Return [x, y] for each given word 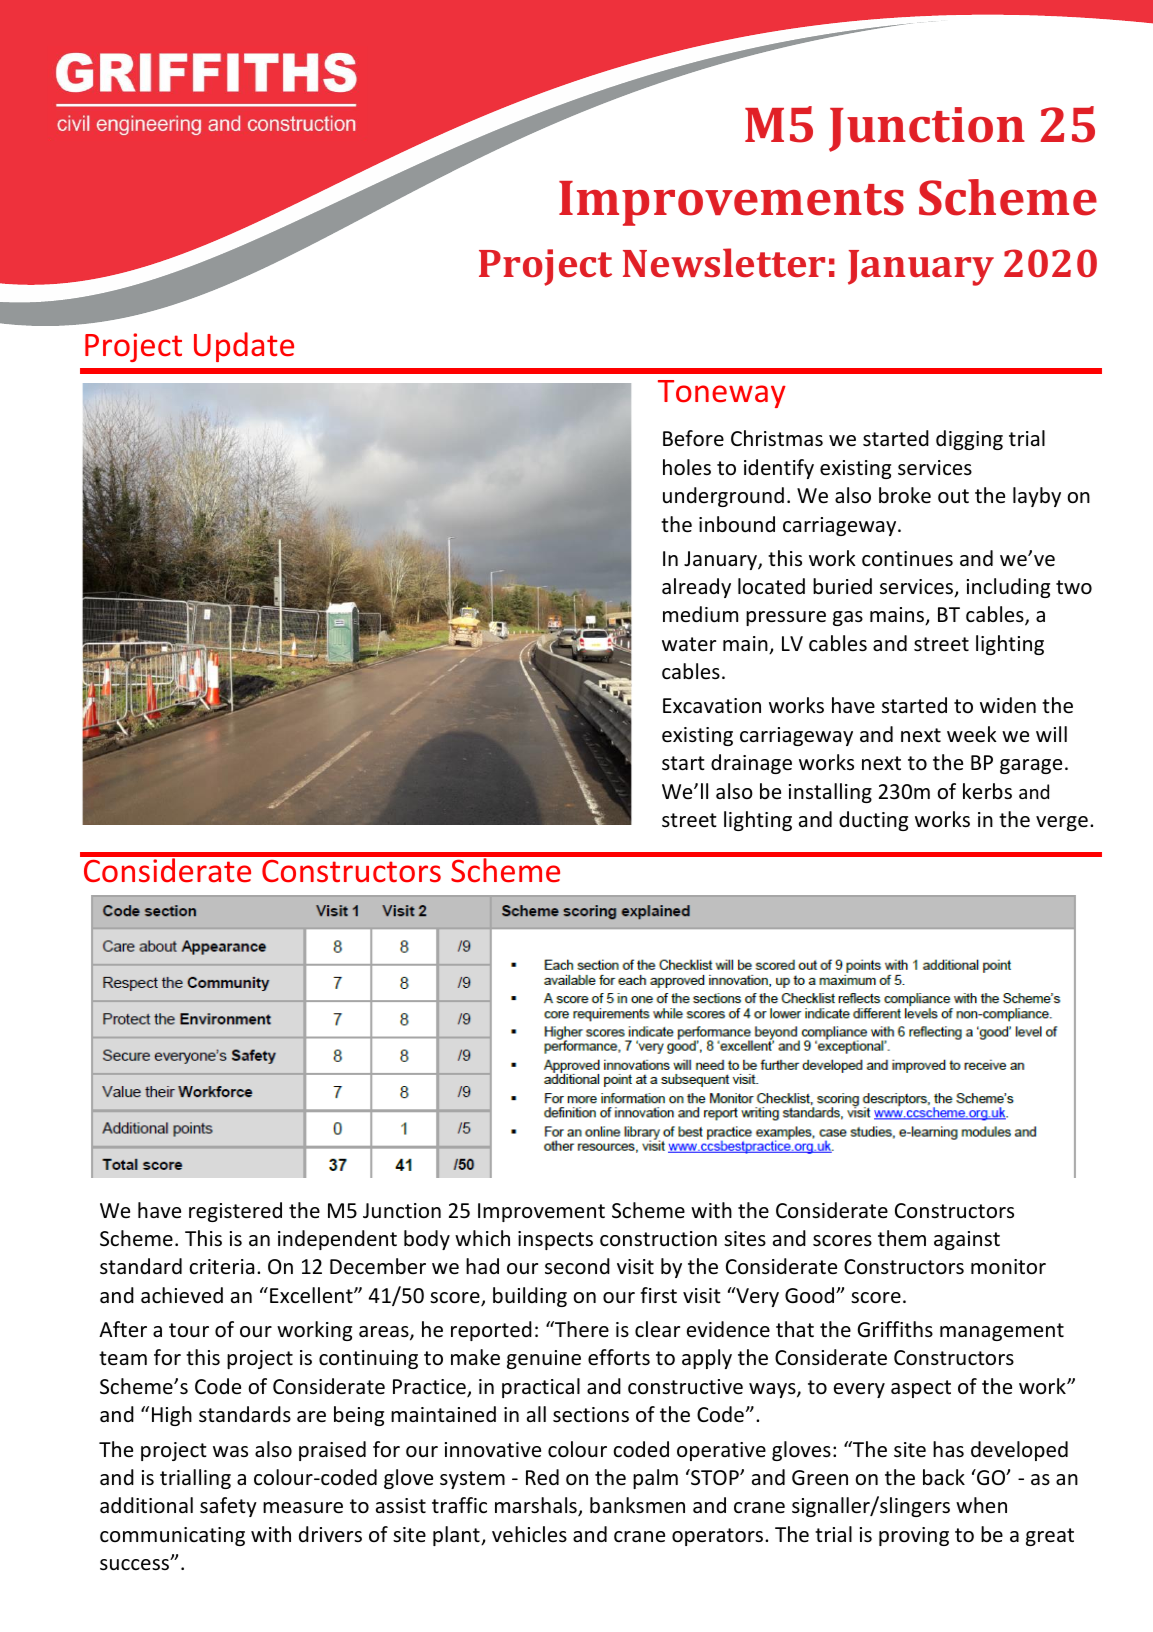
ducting [873, 821]
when [981, 1505]
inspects [555, 1240]
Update [244, 347]
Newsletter [724, 262]
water [689, 644]
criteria [221, 1267]
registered [235, 1212]
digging [969, 440]
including [1008, 588]
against [967, 1240]
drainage [751, 764]
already [696, 588]
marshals [537, 1506]
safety [228, 1507]
